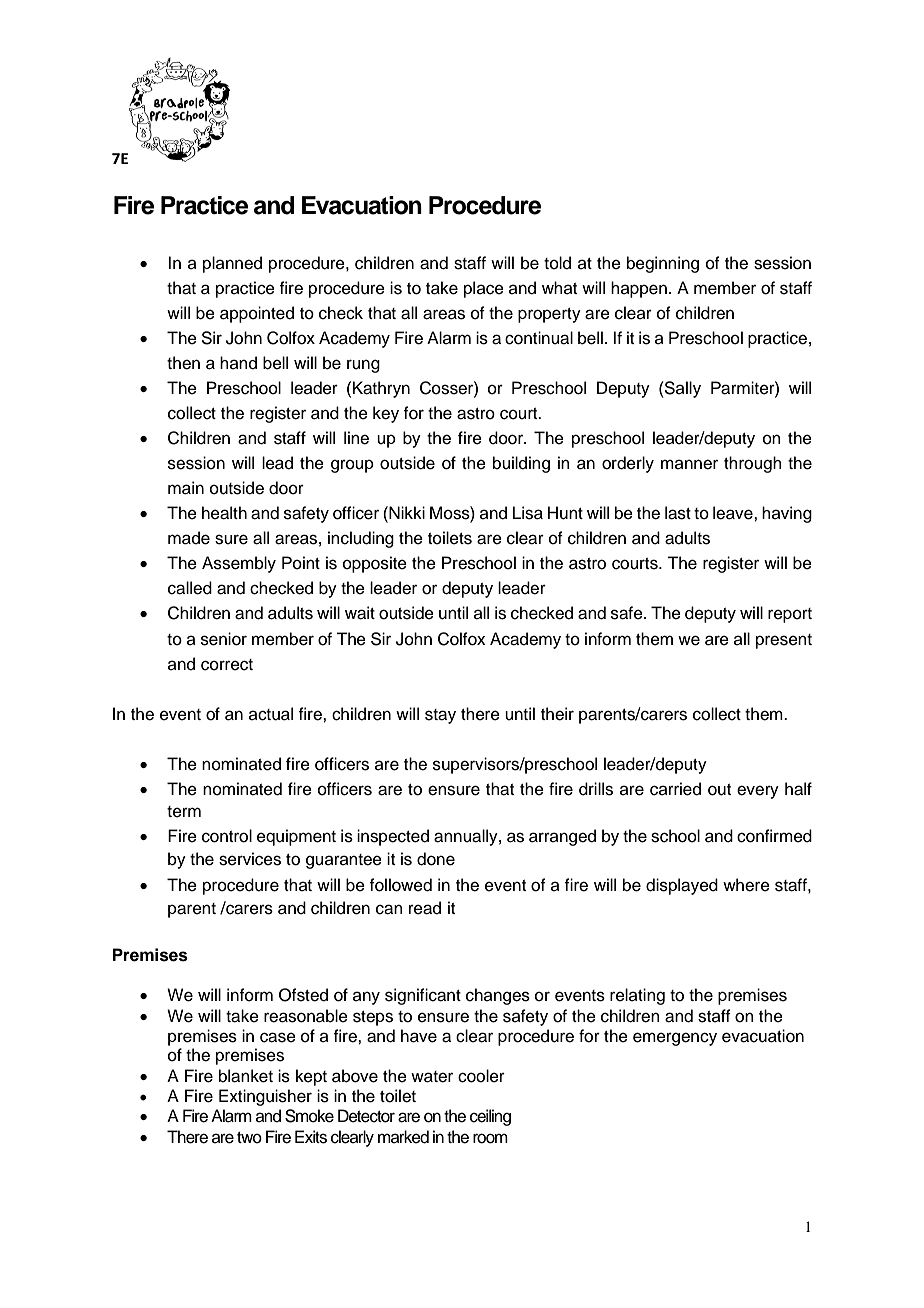 The image size is (924, 1308). What do you see at coordinates (663, 264) in the screenshot?
I see `beginning` at bounding box center [663, 264].
